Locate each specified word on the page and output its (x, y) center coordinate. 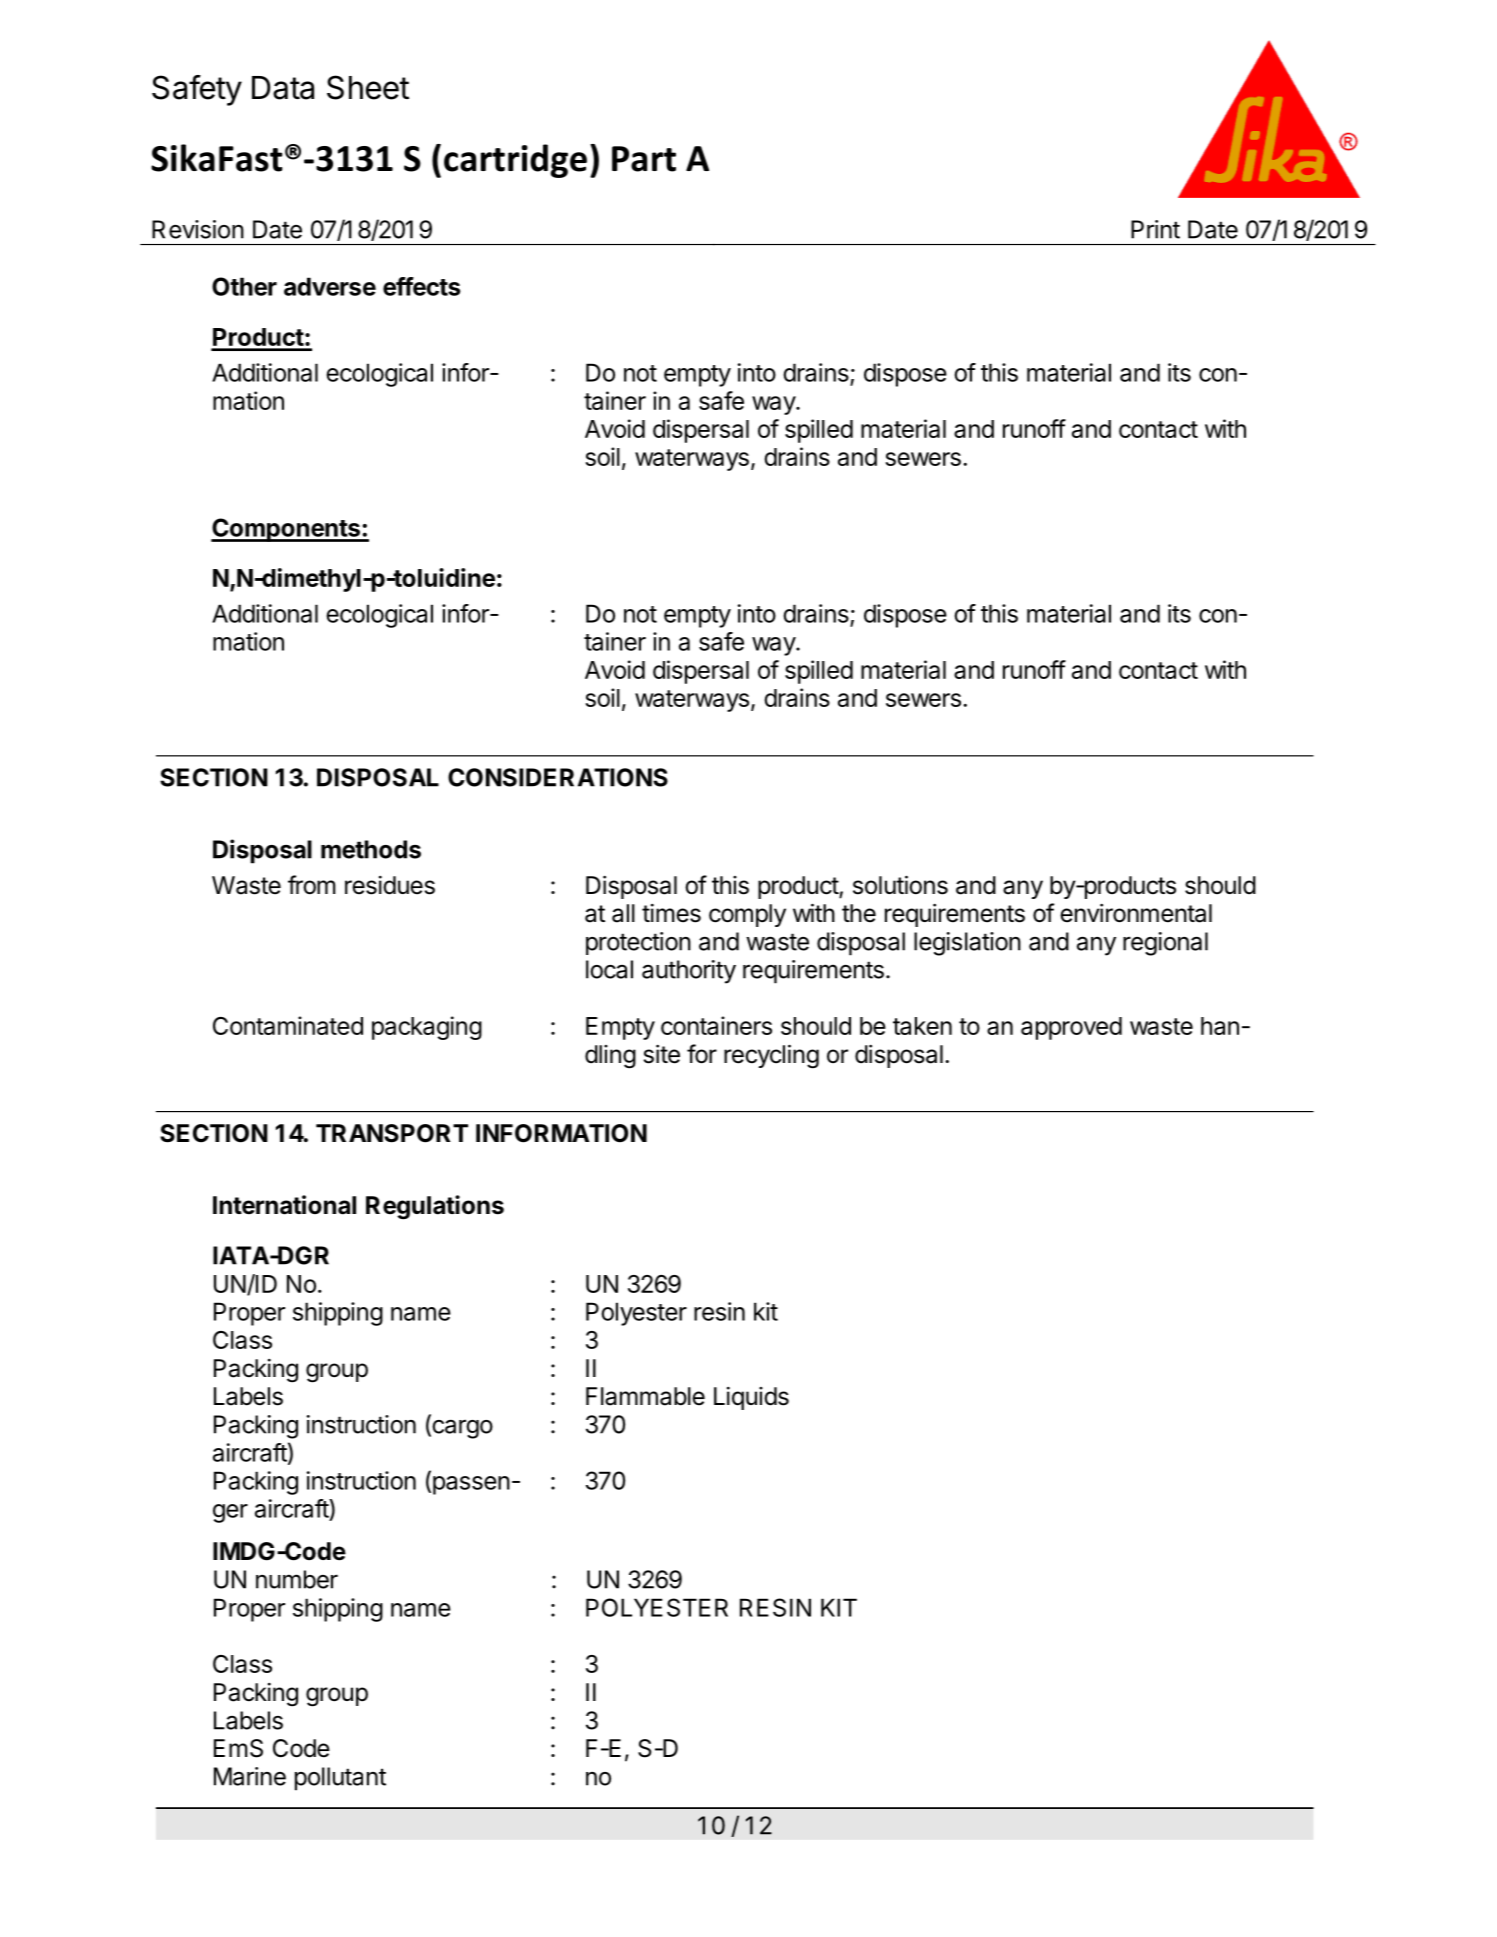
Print (1155, 229)
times (671, 913)
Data (283, 88)
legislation (967, 944)
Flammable (645, 1396)
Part (644, 159)
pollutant (340, 1779)
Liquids (751, 1398)
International (284, 1205)
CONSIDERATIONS (558, 777)
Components (286, 530)
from (312, 885)
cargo (461, 1429)
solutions (900, 885)
